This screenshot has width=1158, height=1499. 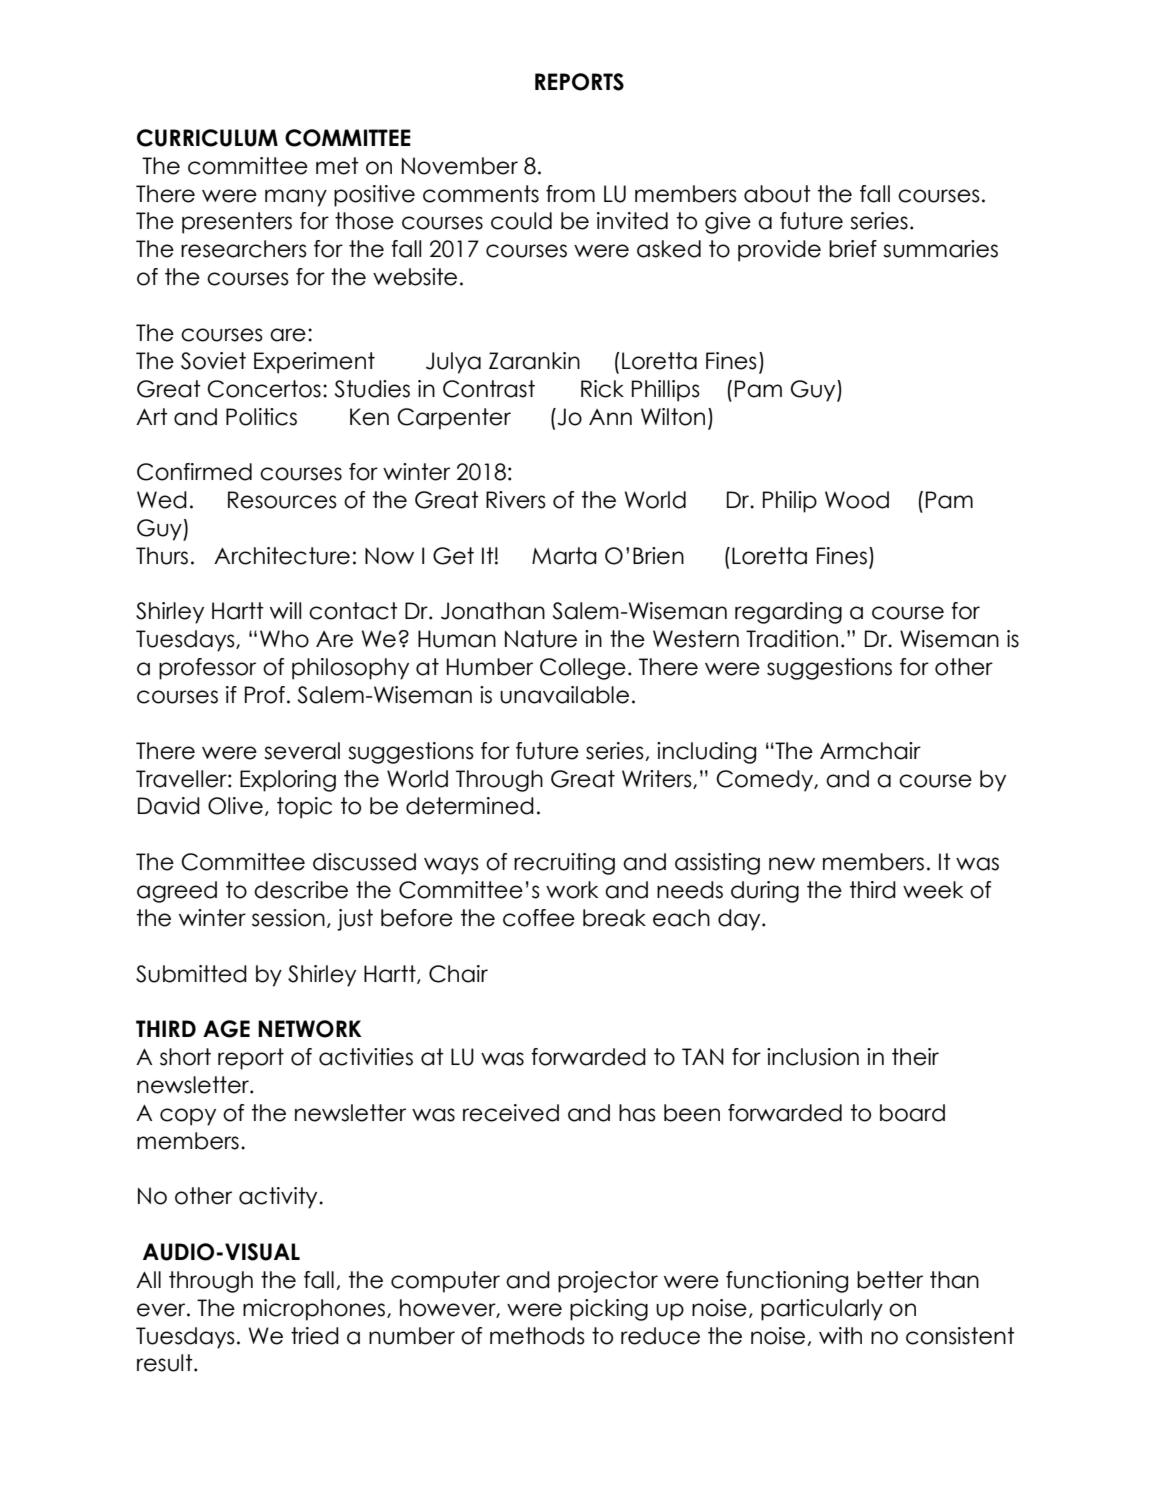 I want to click on many, so click(x=296, y=198).
